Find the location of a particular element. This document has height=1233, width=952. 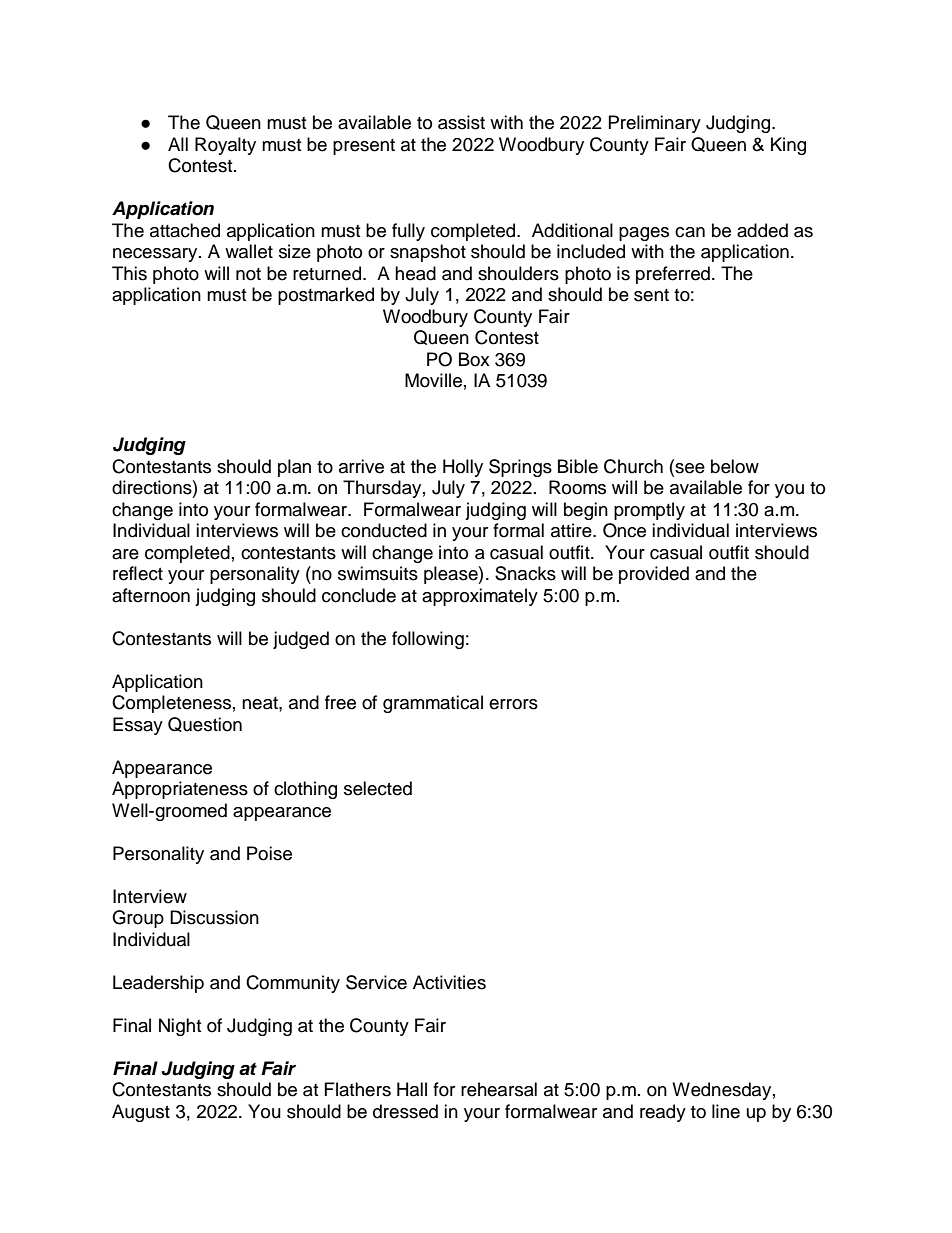

provided is located at coordinates (654, 575).
